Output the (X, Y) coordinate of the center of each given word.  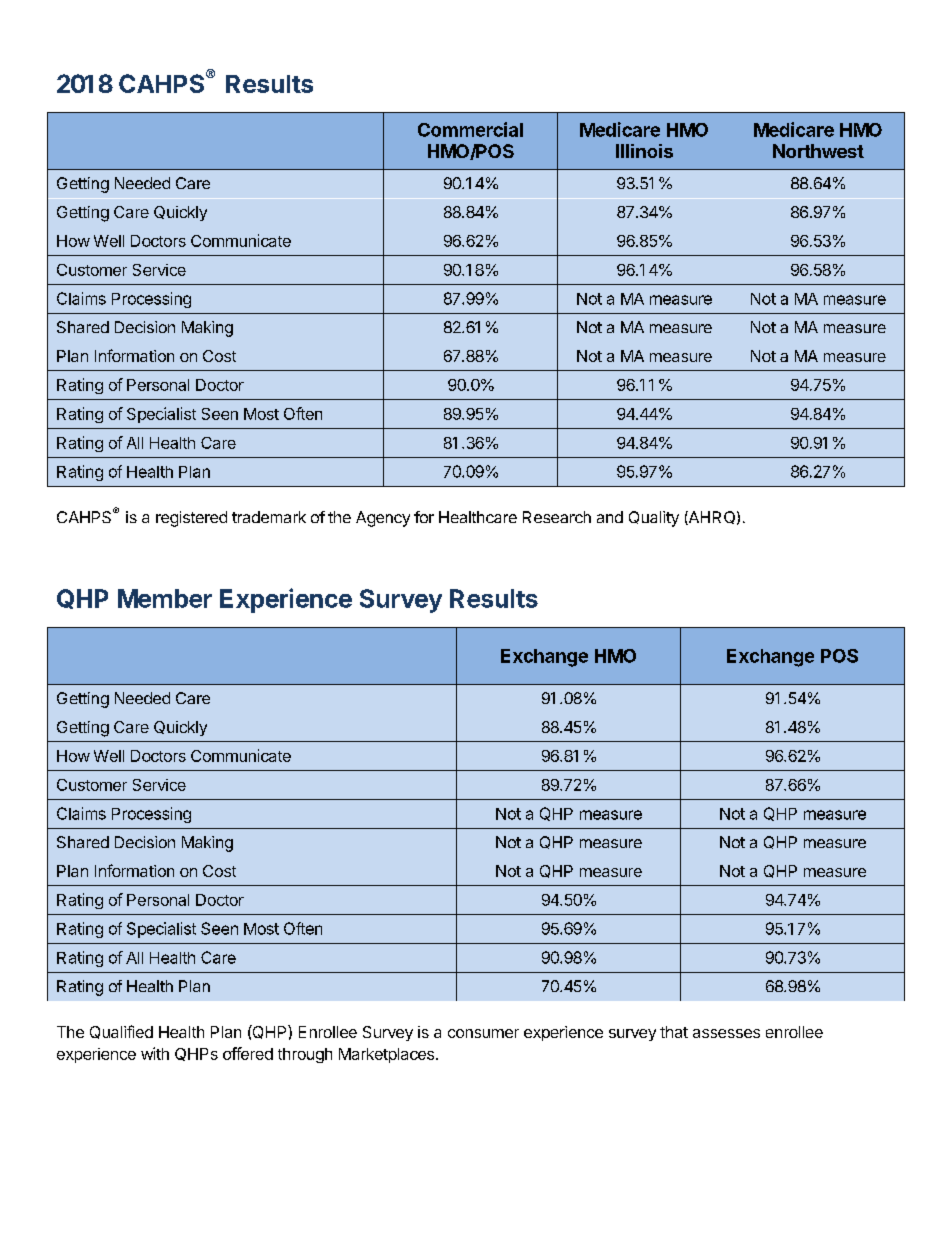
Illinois (644, 151)
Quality (654, 519)
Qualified (121, 1032)
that (674, 1032)
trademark (269, 517)
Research (557, 517)
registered (191, 519)
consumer (483, 1033)
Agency (383, 519)
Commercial (470, 129)
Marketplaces (386, 1055)
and (610, 517)
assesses (726, 1033)
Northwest (818, 151)
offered (248, 1053)
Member (165, 598)
